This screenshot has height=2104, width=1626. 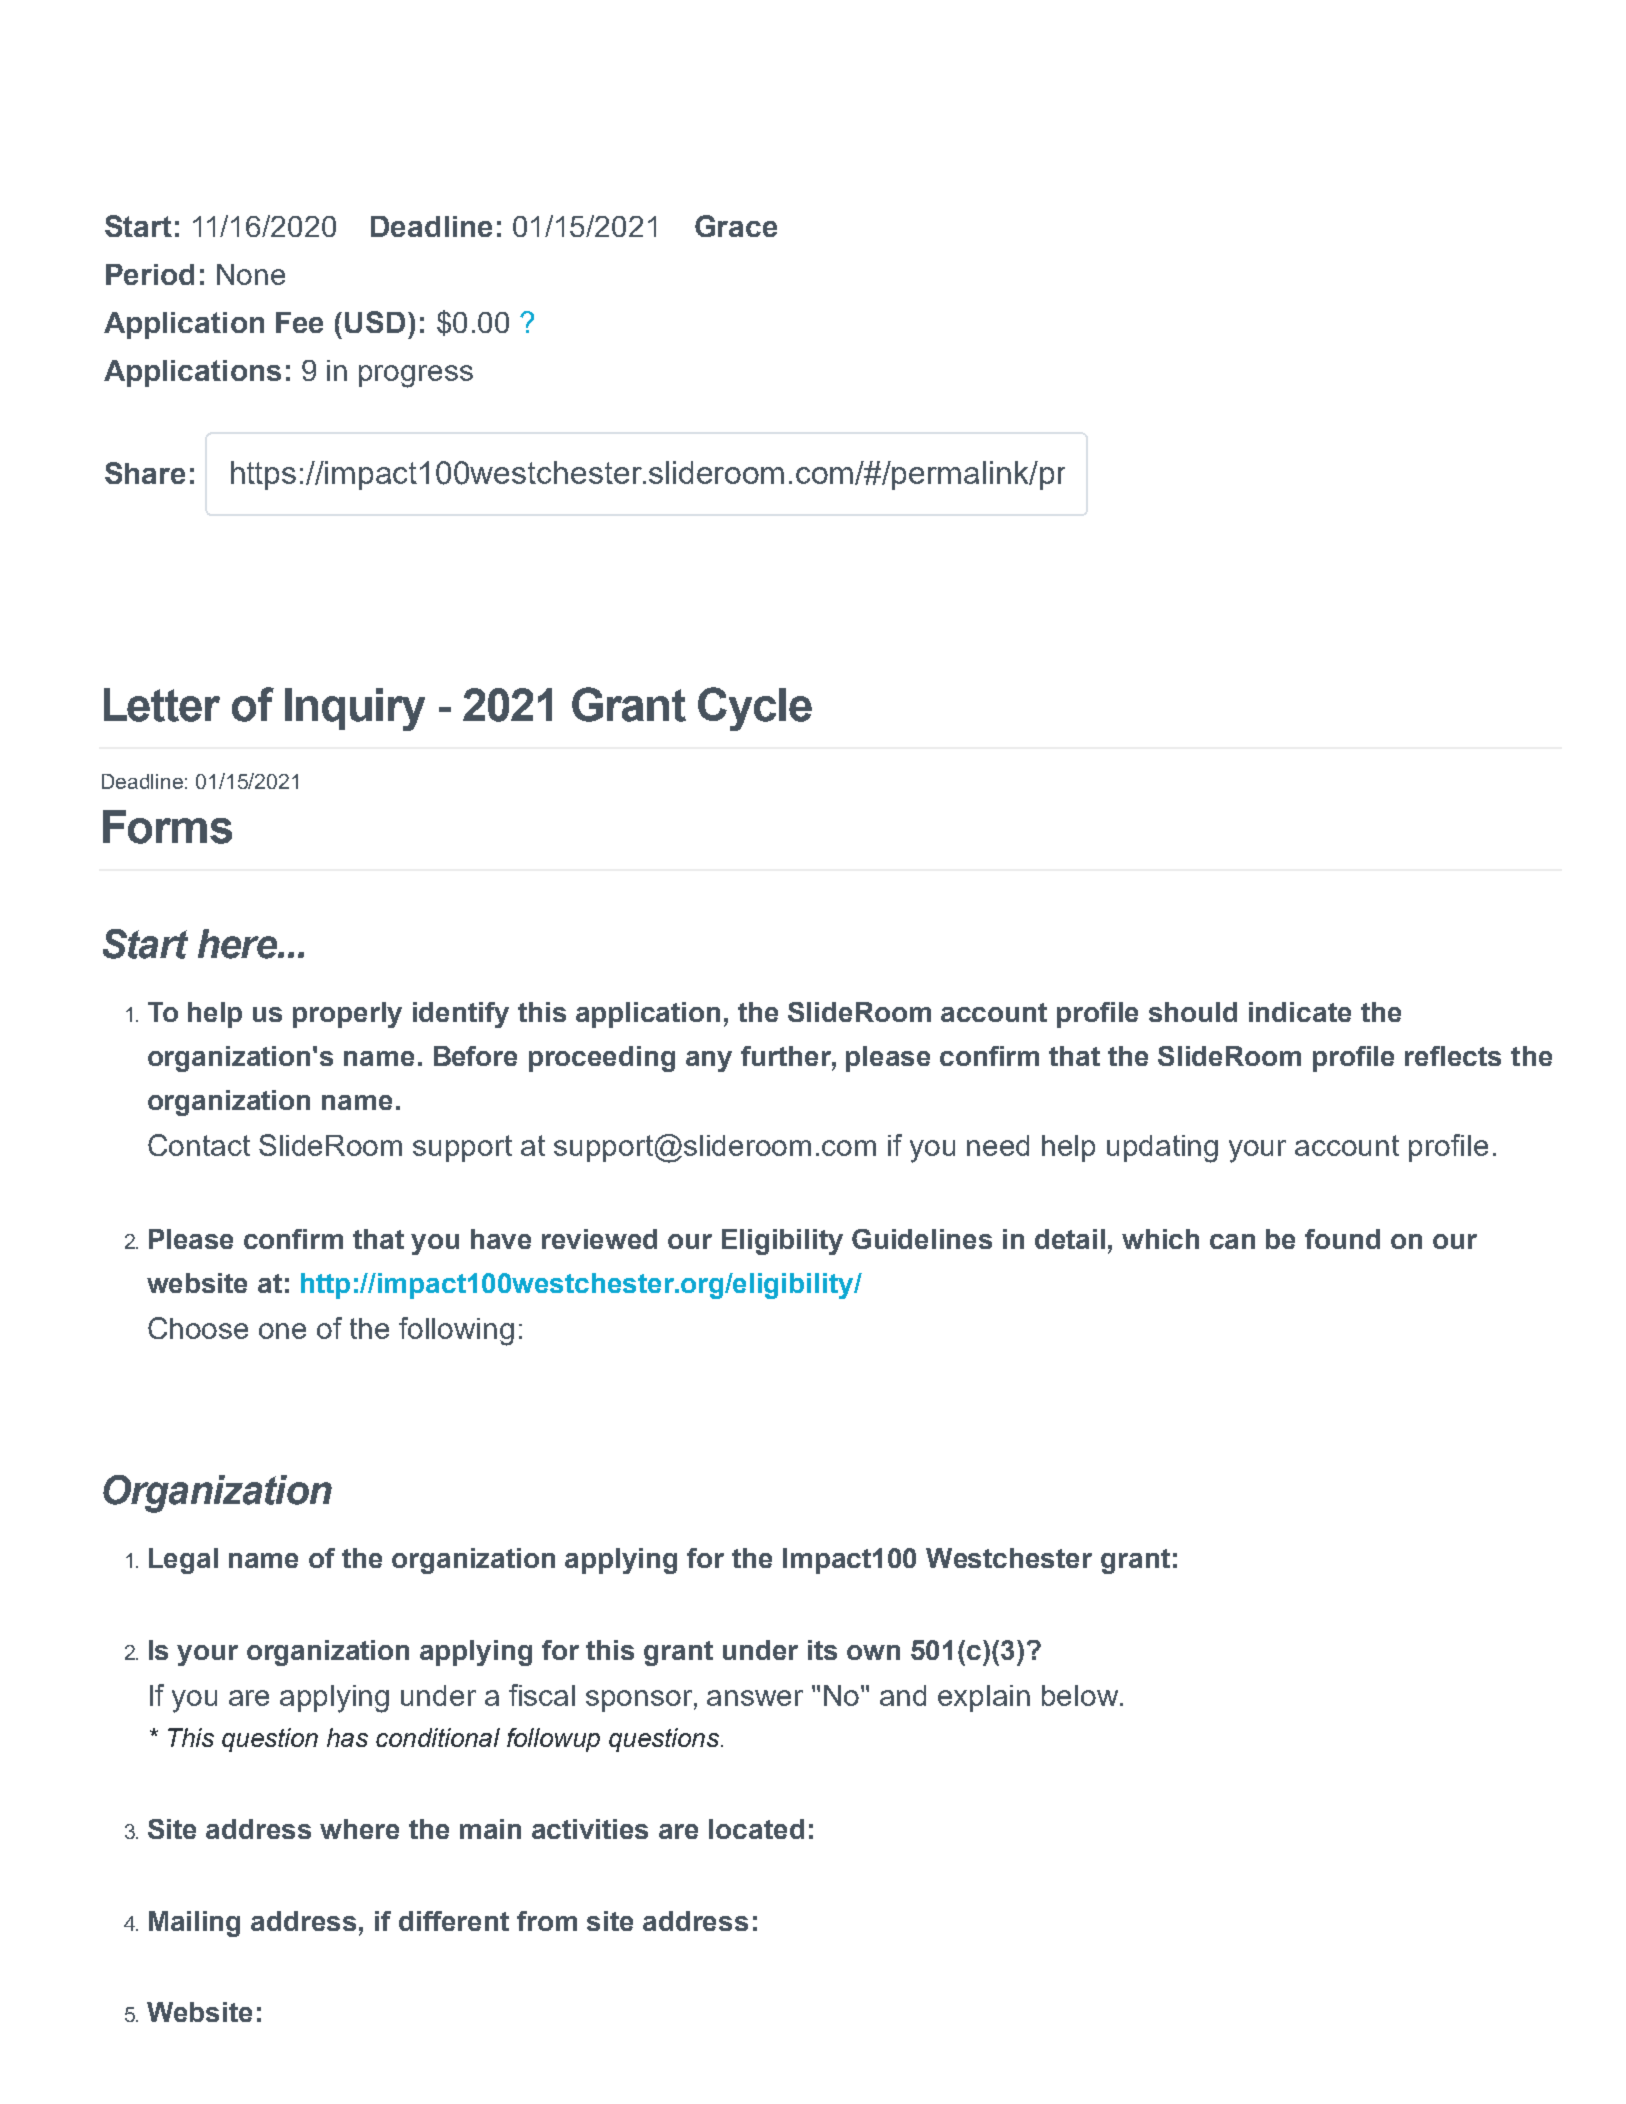 What do you see at coordinates (709, 1061) in the screenshot?
I see `any` at bounding box center [709, 1061].
